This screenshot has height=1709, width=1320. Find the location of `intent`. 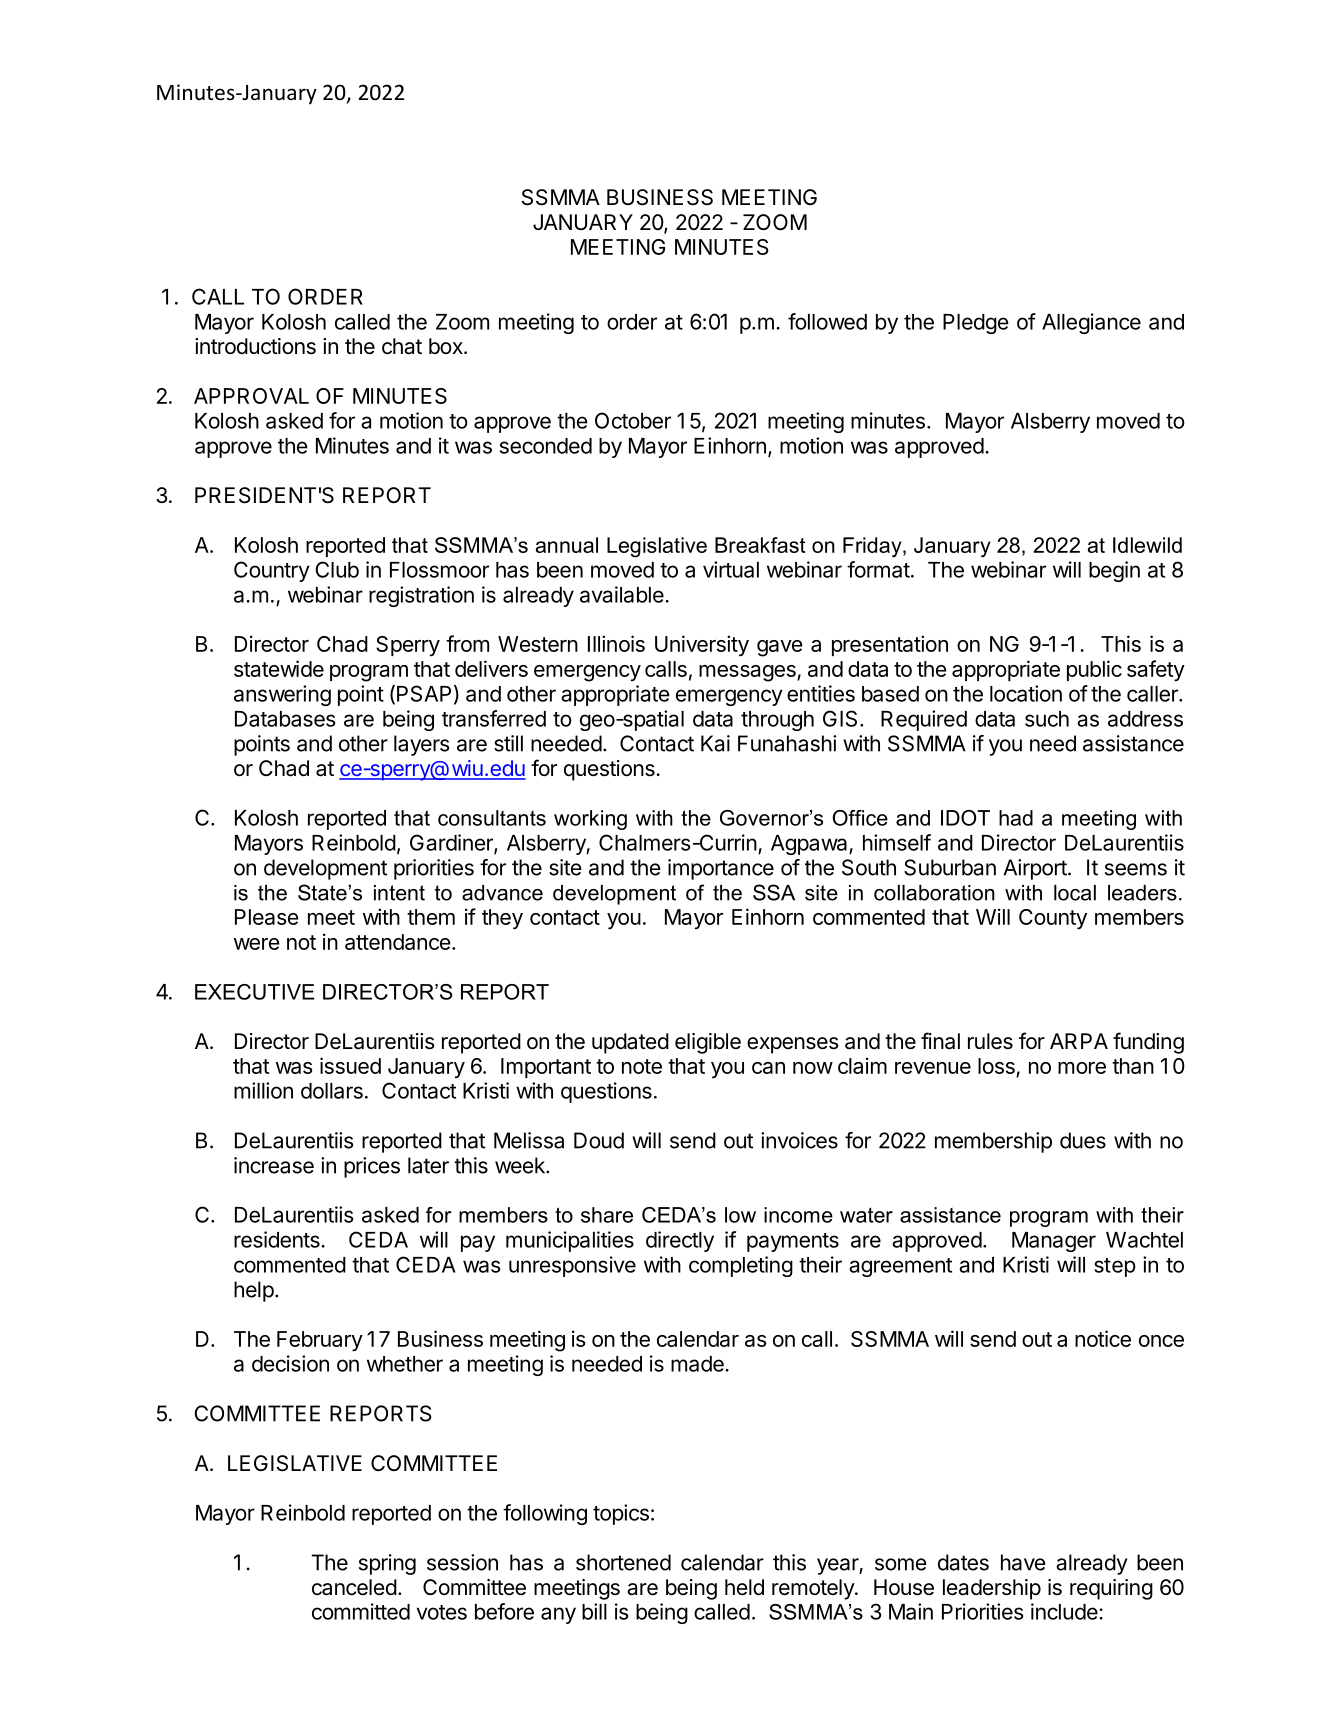

intent is located at coordinates (399, 893).
